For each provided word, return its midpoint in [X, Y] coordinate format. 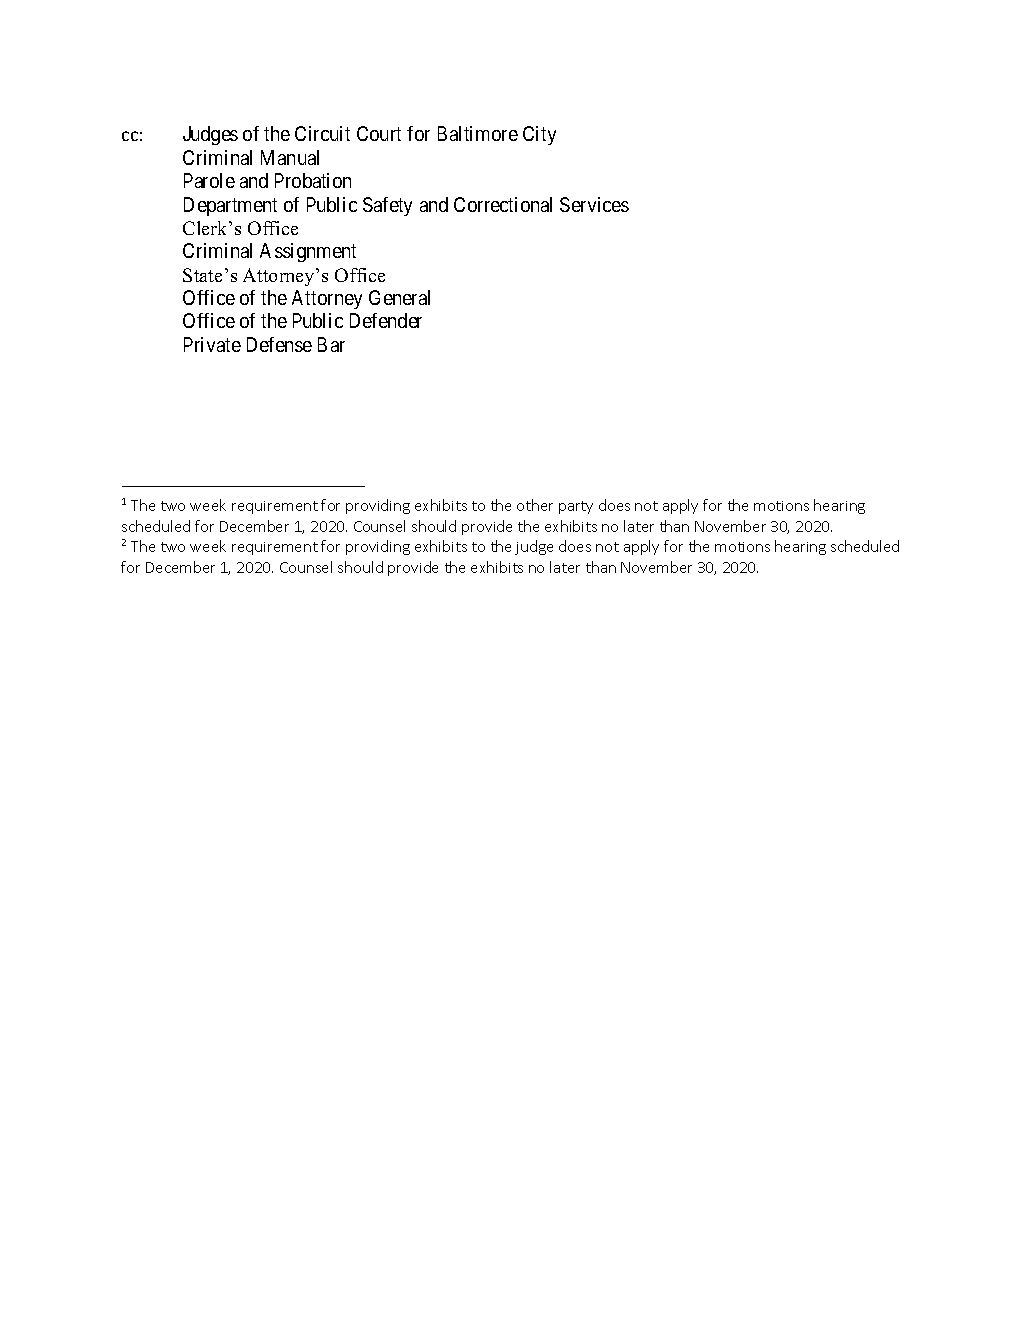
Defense [279, 344]
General [399, 297]
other [535, 505]
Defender [386, 320]
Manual [290, 157]
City [539, 135]
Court [379, 133]
